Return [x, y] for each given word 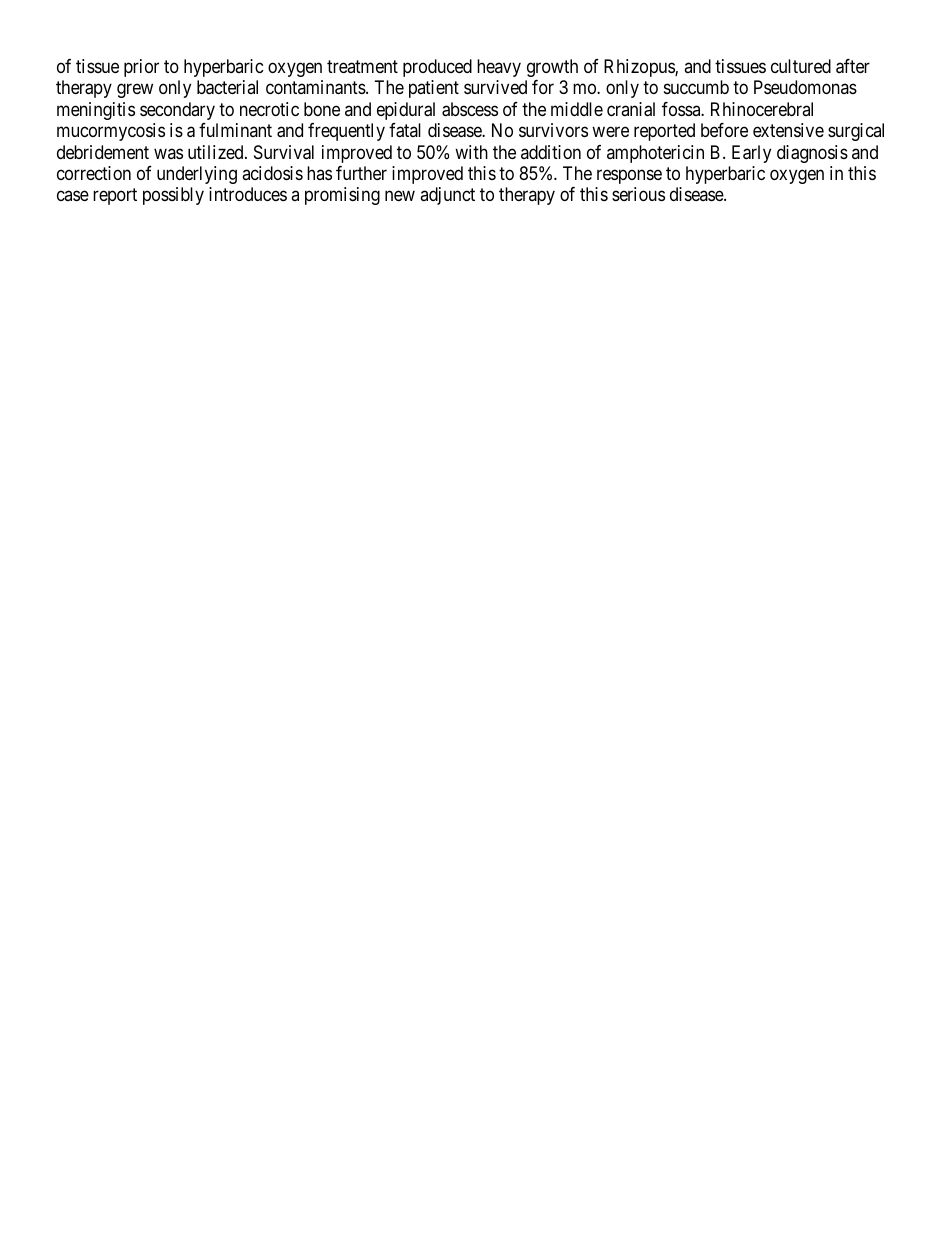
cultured [801, 66]
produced [437, 68]
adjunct [447, 196]
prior [141, 68]
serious [638, 194]
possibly [173, 196]
